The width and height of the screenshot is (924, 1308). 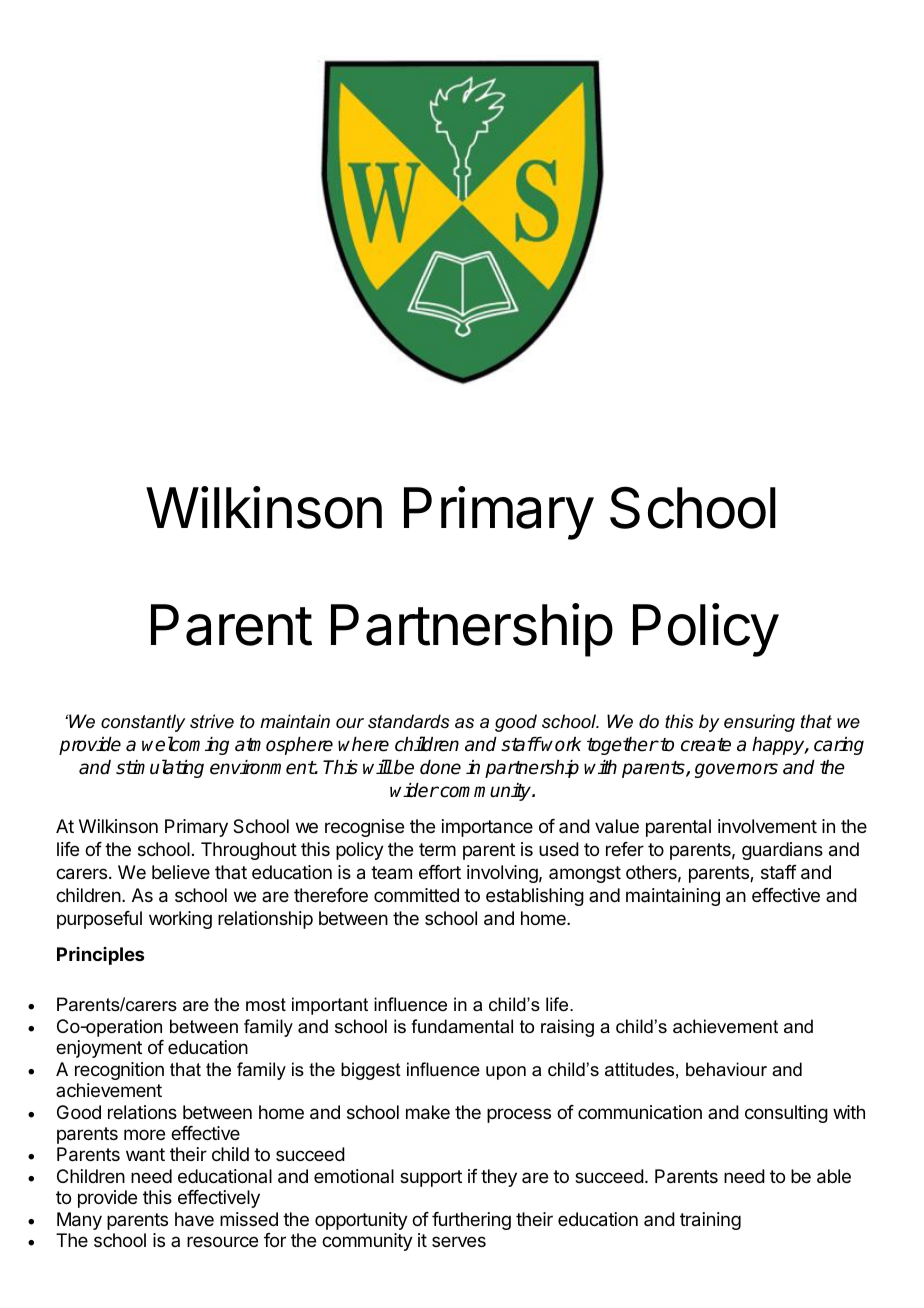 I want to click on furthering, so click(x=471, y=1221).
